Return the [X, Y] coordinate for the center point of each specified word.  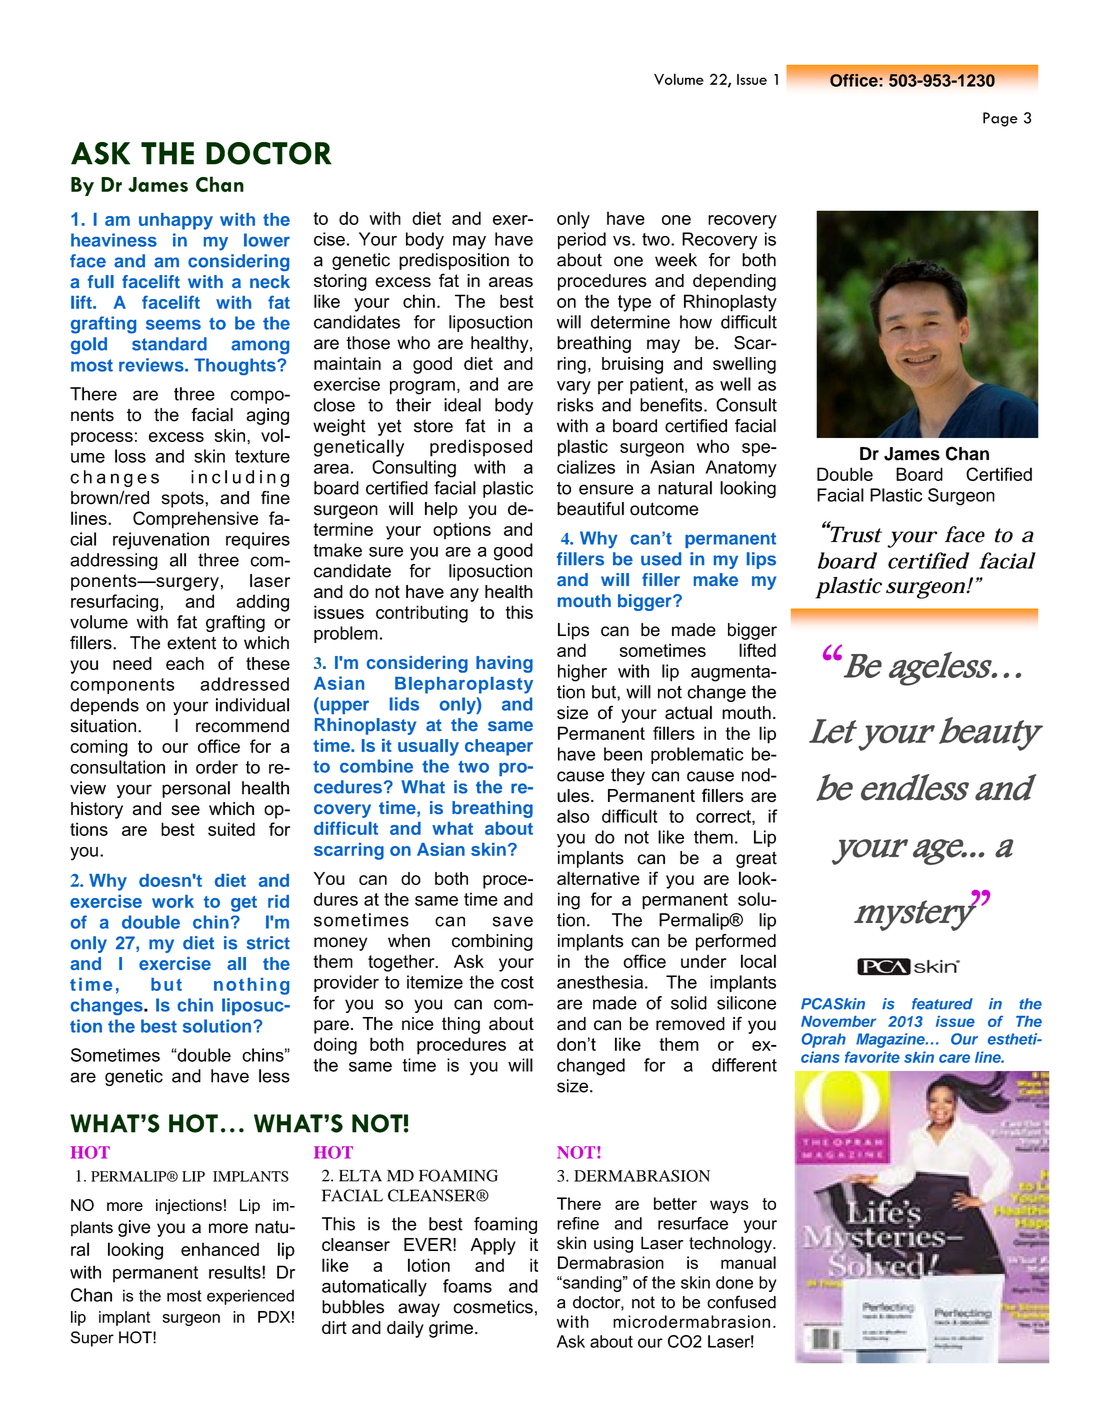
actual [688, 713]
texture [262, 456]
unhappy [176, 221]
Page [1000, 119]
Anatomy [741, 469]
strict [268, 943]
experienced [250, 1297]
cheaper [499, 747]
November [838, 1021]
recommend [242, 726]
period [582, 240]
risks [575, 405]
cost [517, 982]
